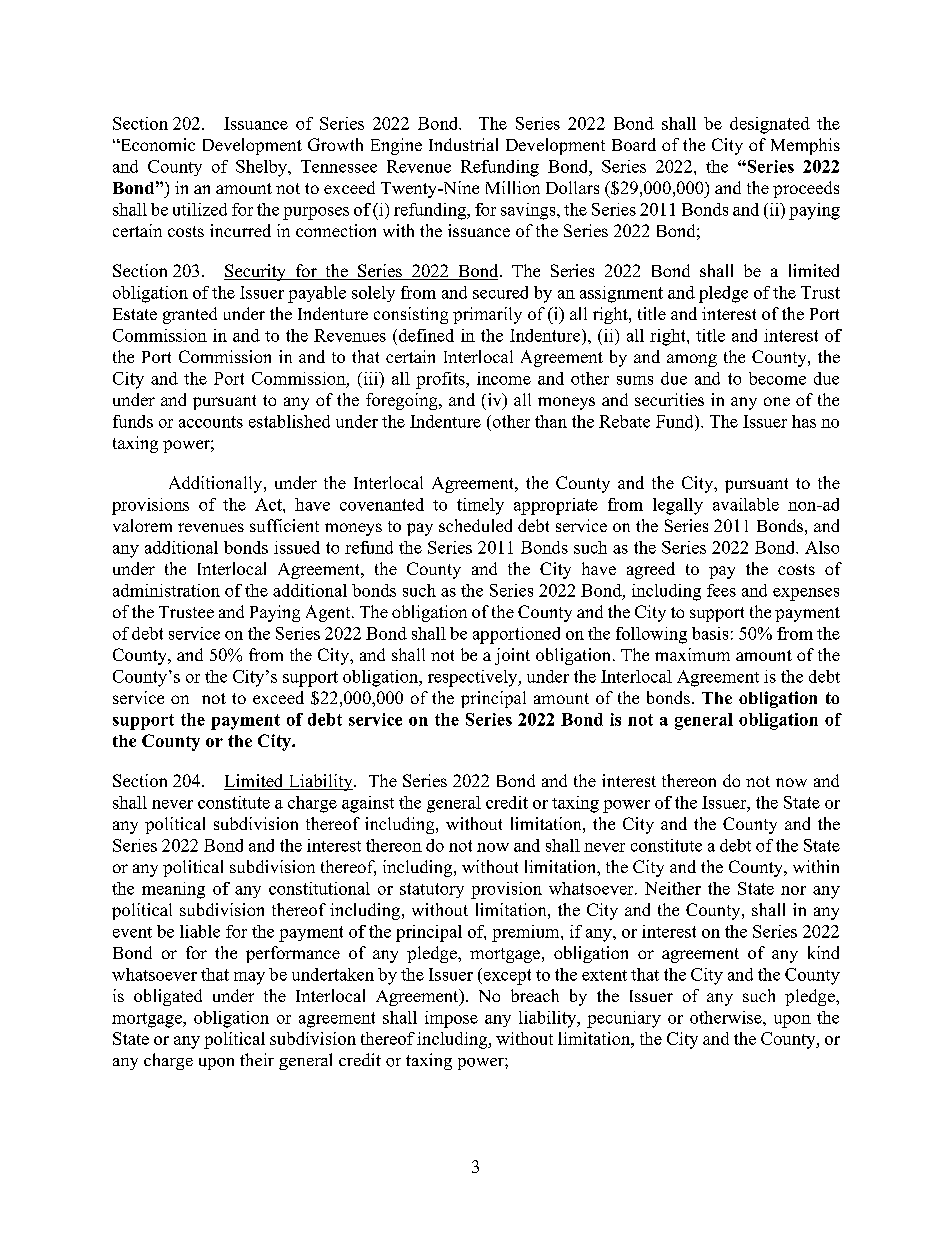 The width and height of the screenshot is (952, 1233). Describe the element at coordinates (551, 421) in the screenshot. I see `than` at that location.
